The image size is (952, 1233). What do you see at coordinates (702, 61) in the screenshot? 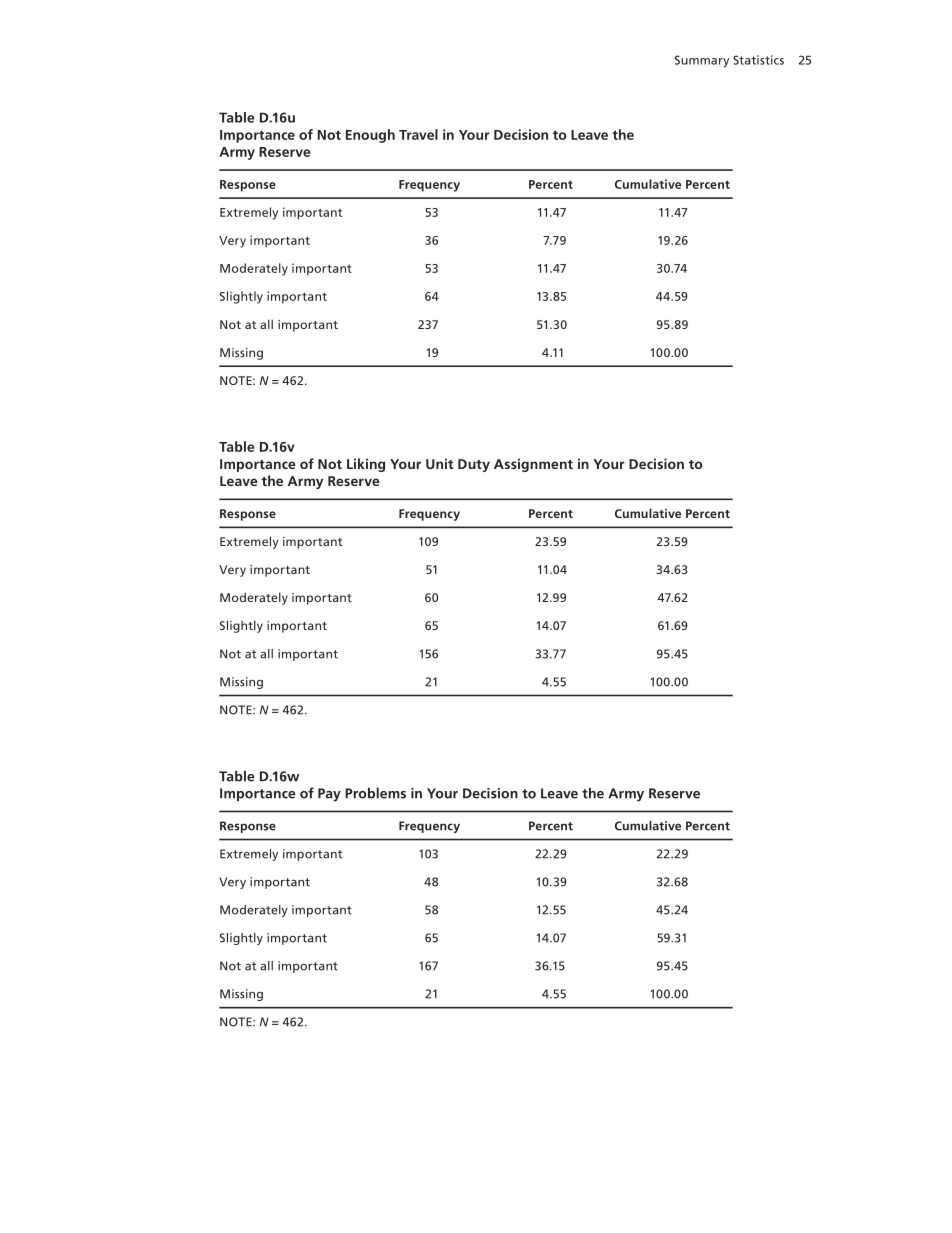
I see `Summary` at bounding box center [702, 61].
